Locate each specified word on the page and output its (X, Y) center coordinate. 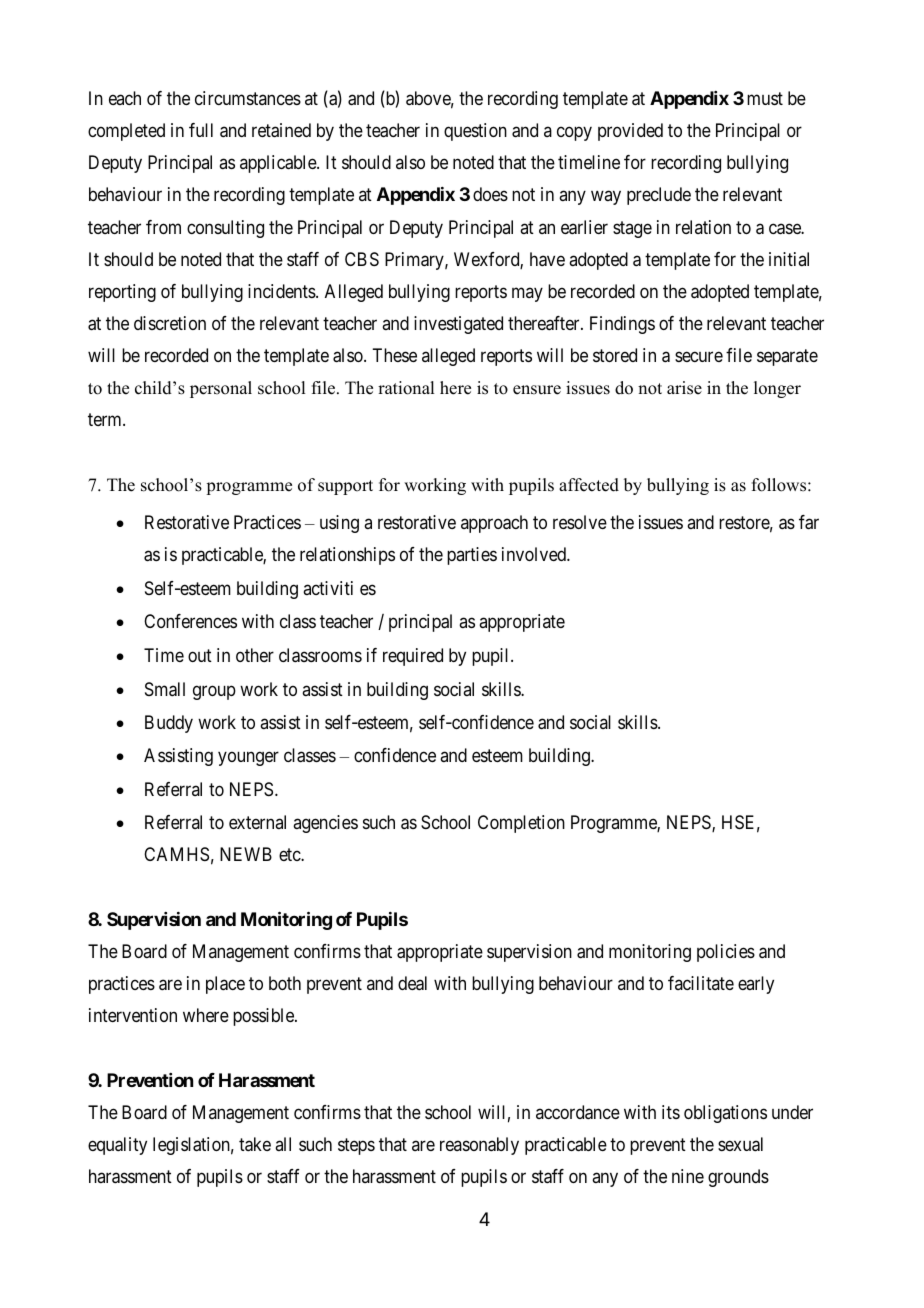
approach (494, 524)
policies (726, 953)
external (257, 822)
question (475, 132)
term (106, 420)
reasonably (479, 1146)
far (809, 522)
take (255, 1144)
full (201, 130)
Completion (521, 824)
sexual (740, 1144)
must (765, 98)
